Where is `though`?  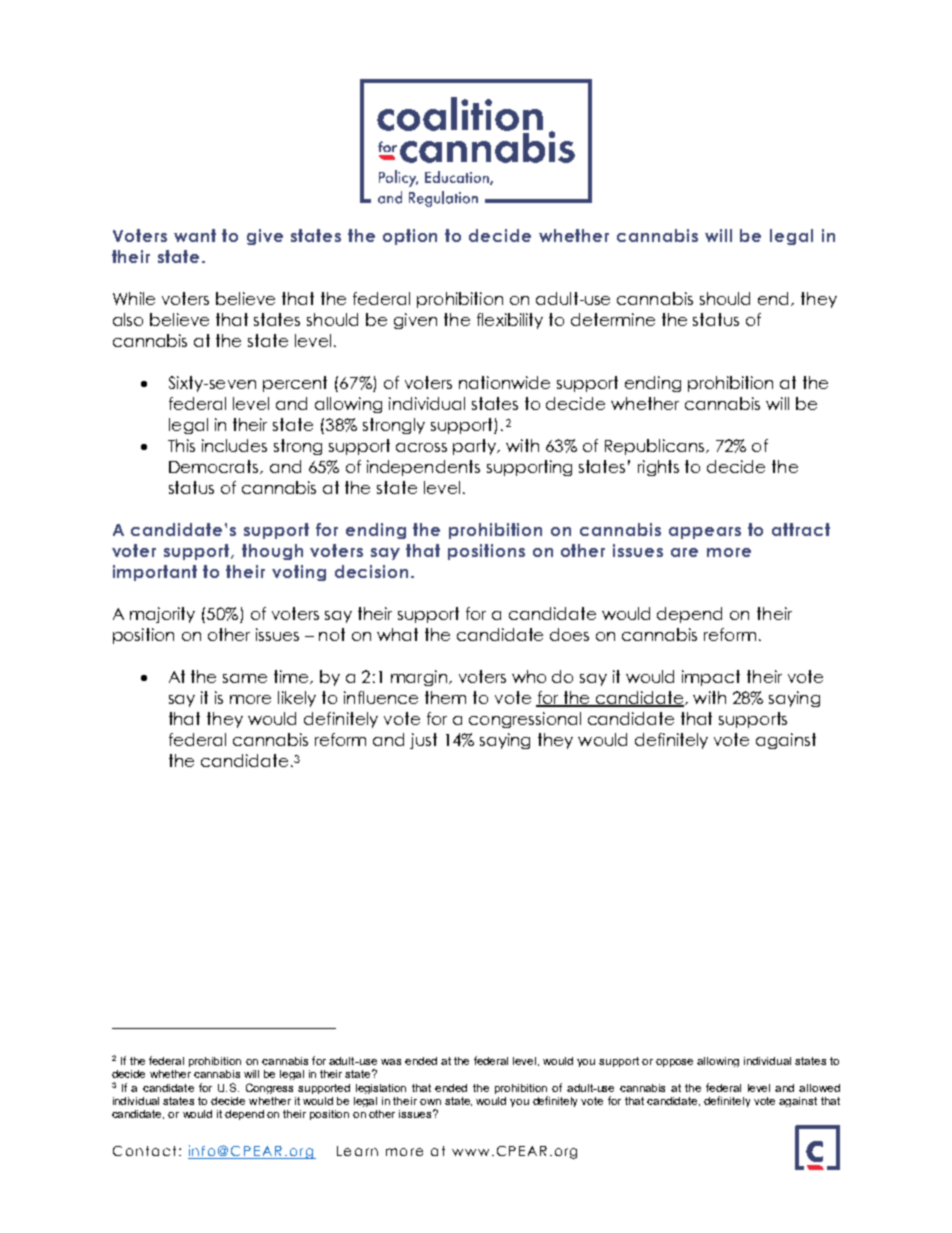
though is located at coordinates (272, 552).
